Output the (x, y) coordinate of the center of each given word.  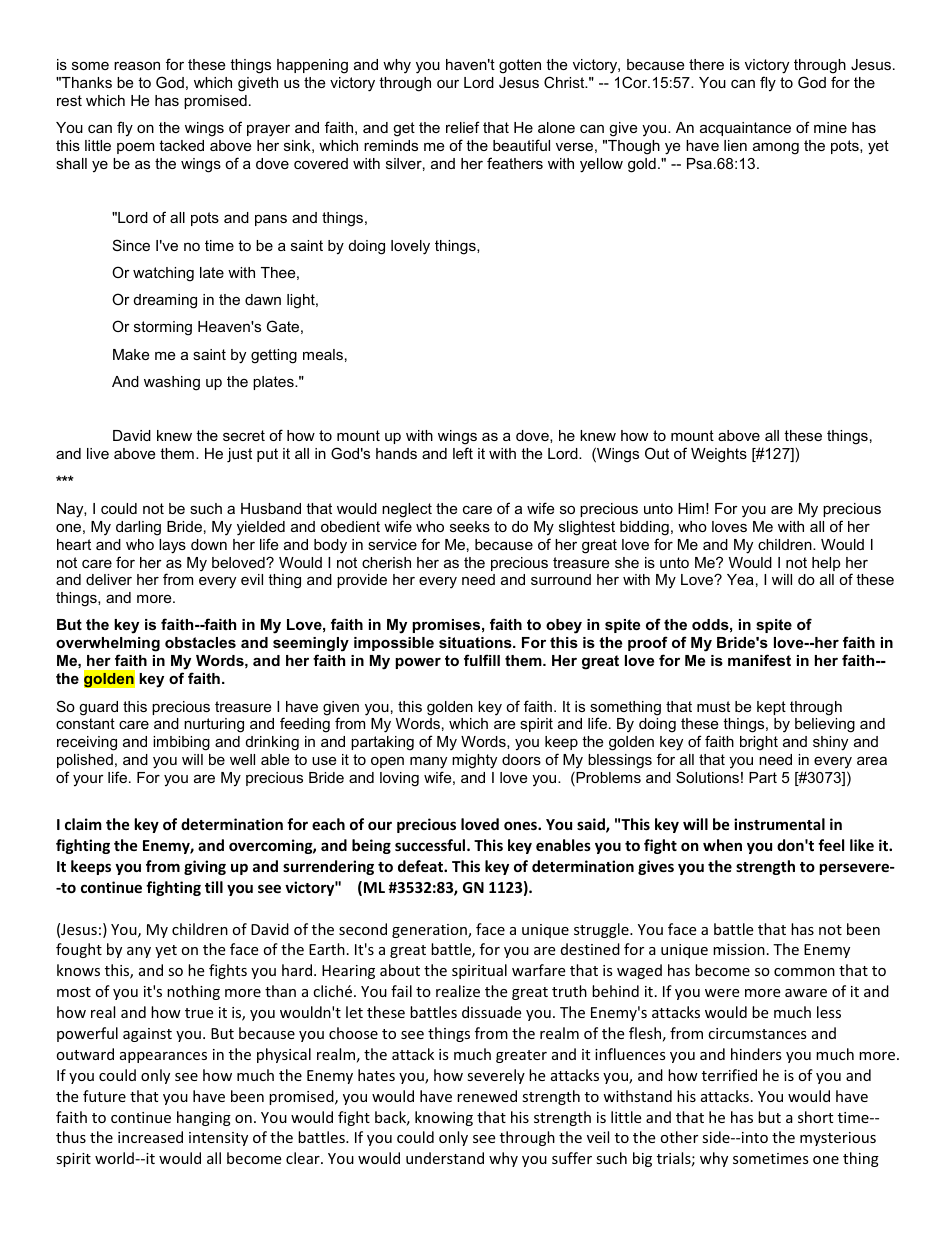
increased (150, 1137)
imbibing (181, 743)
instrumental (779, 824)
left (463, 453)
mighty (474, 761)
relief (463, 127)
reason (137, 65)
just (239, 455)
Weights (719, 455)
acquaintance (745, 129)
